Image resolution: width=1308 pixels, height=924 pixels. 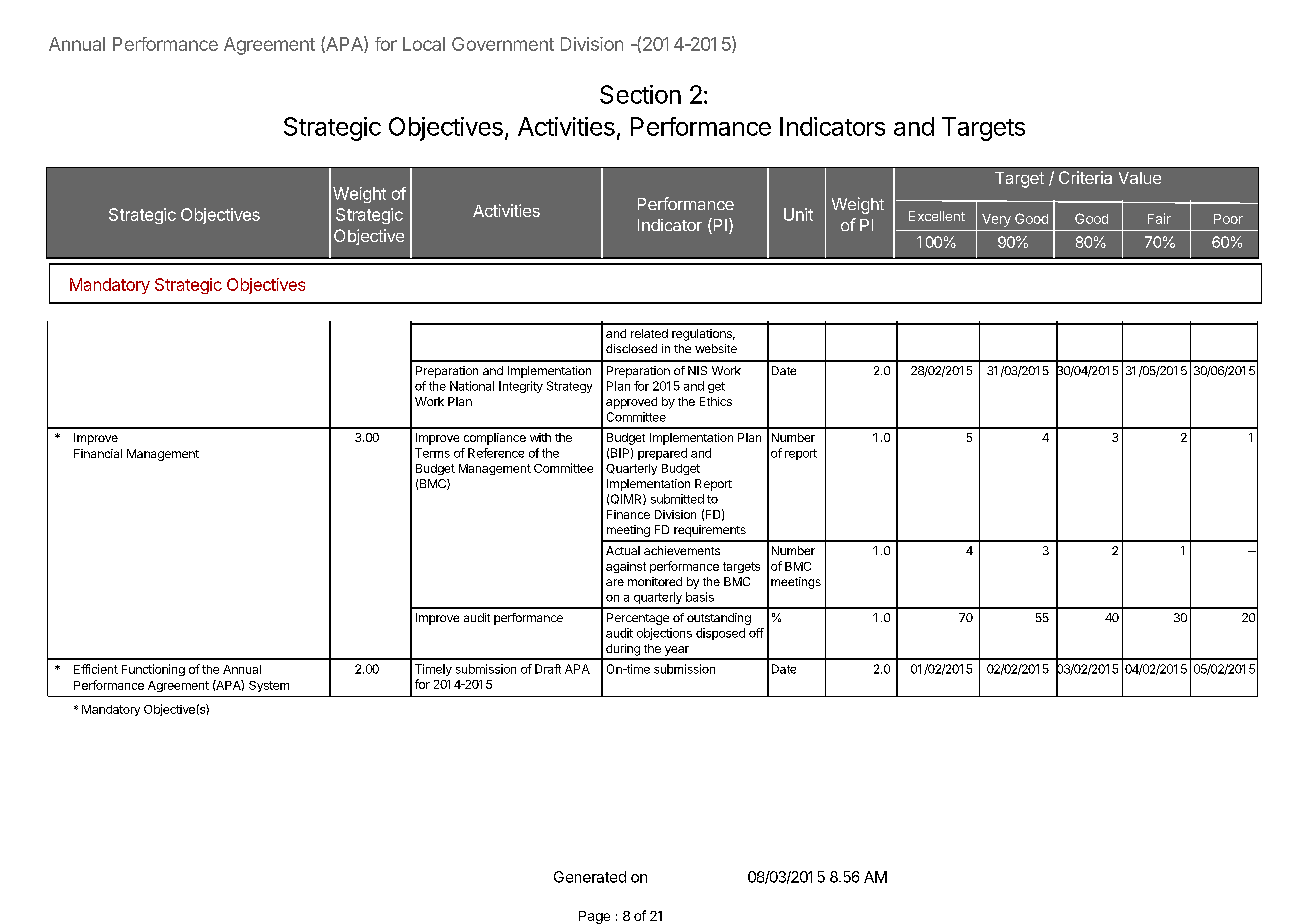 I want to click on requirements, so click(x=710, y=531).
